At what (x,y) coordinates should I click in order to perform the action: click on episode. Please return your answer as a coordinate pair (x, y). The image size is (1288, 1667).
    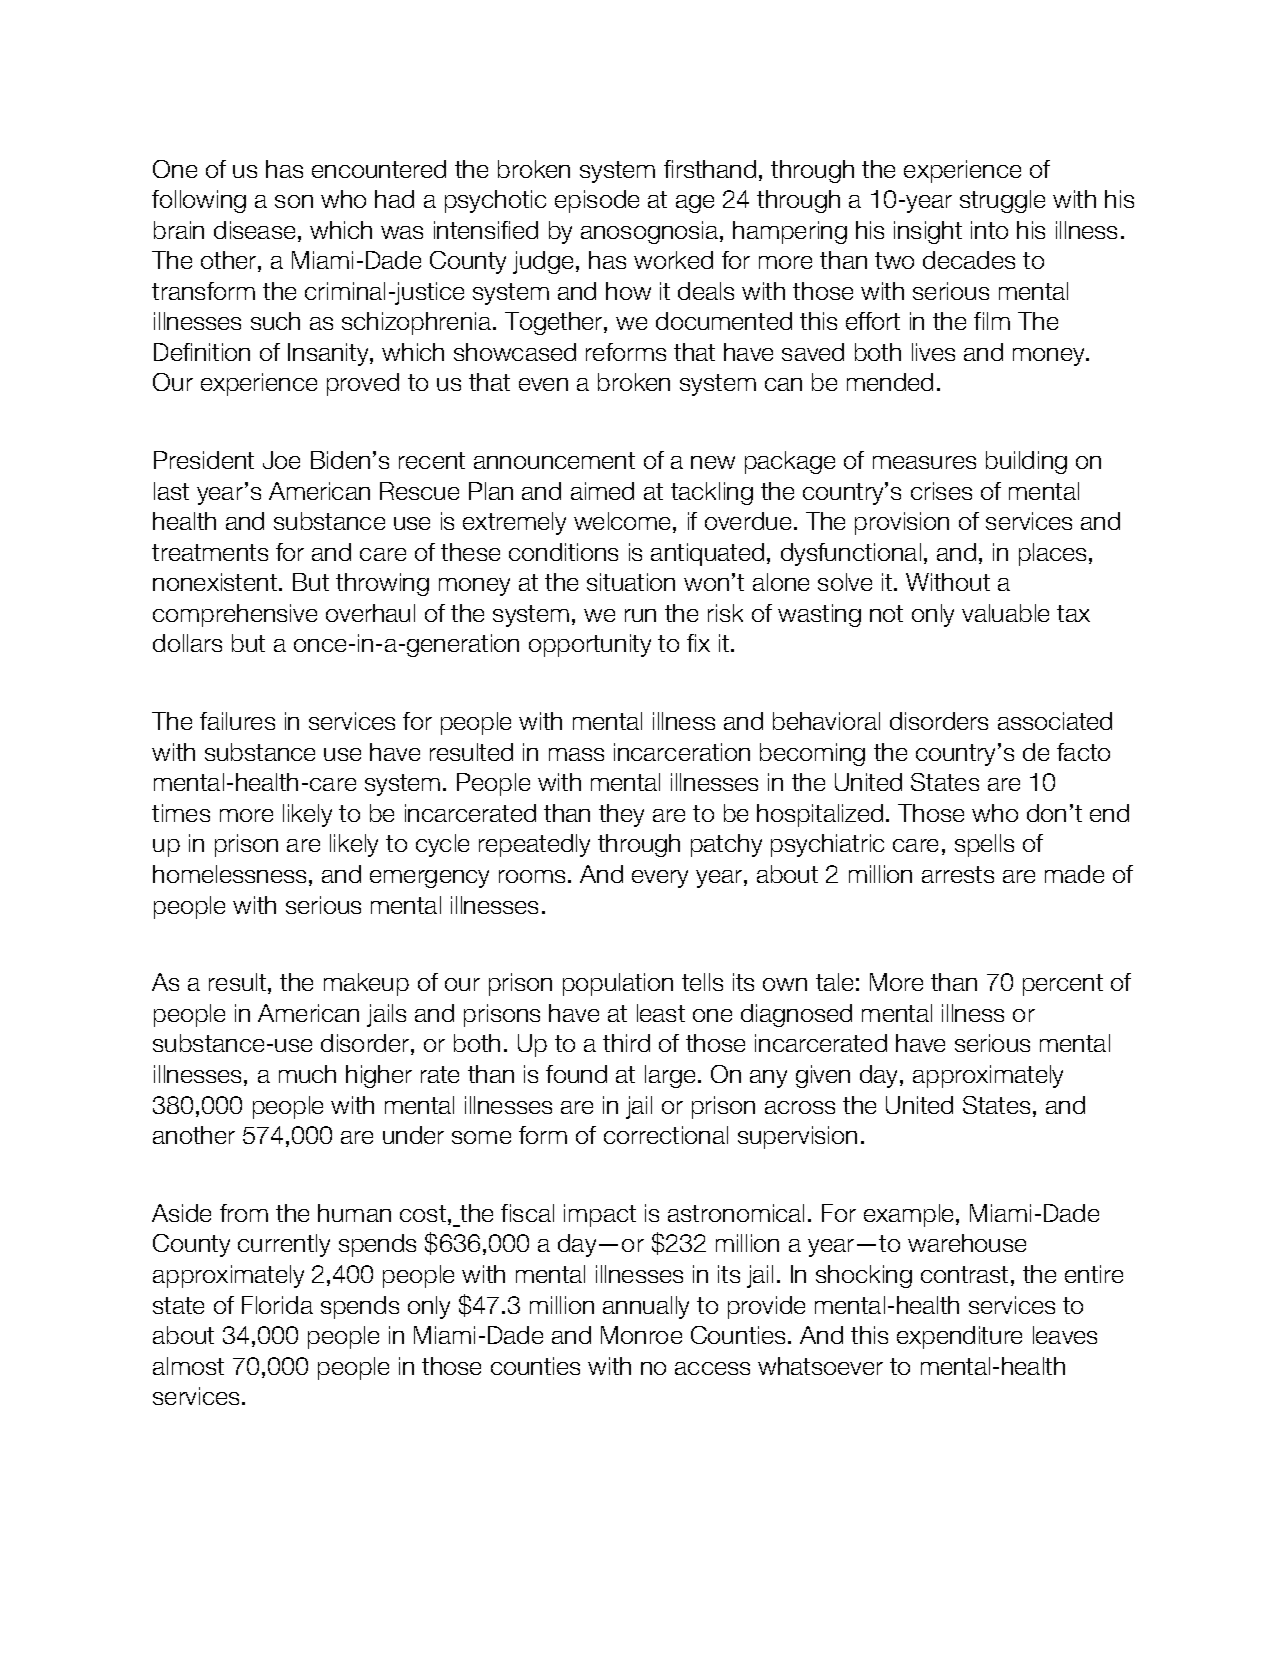
    Looking at the image, I should click on (597, 201).
